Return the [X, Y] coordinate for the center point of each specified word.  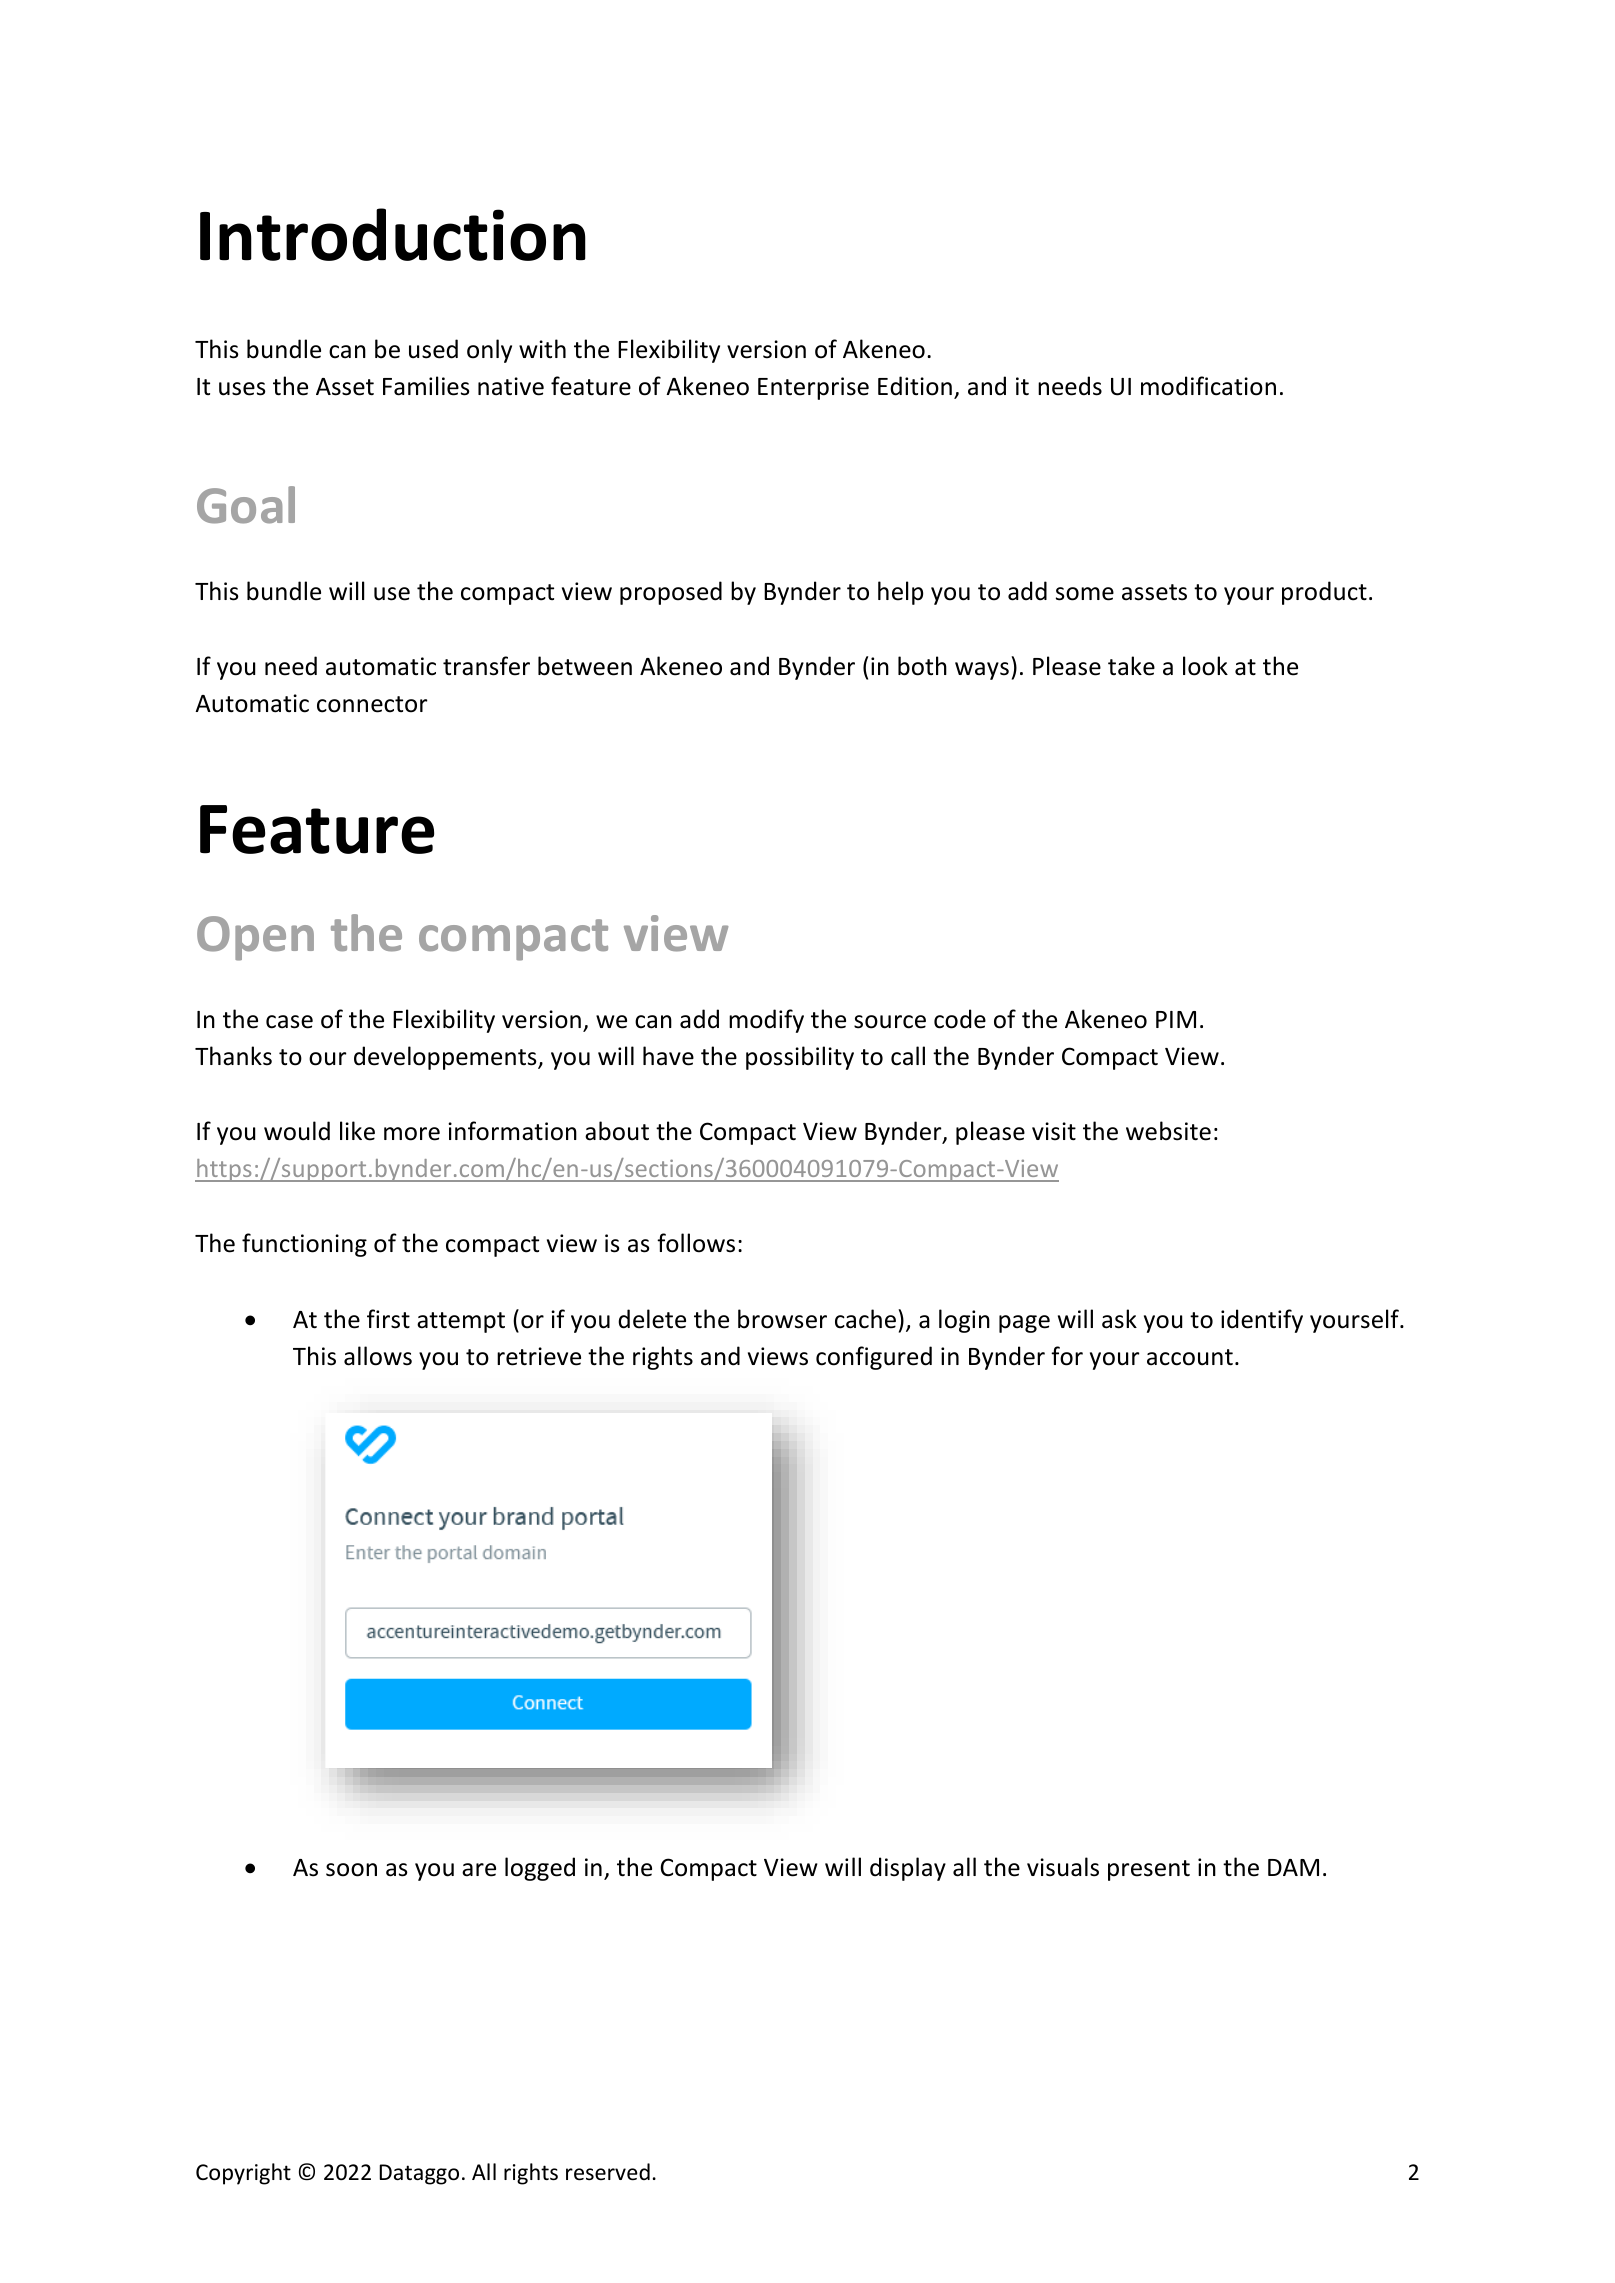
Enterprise [813, 388]
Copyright [243, 2174]
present [1149, 1870]
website [1168, 1131]
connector [372, 704]
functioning [304, 1245]
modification [1208, 386]
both [922, 666]
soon [351, 1870]
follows [696, 1243]
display [908, 1869]
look [1205, 666]
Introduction [393, 234]
